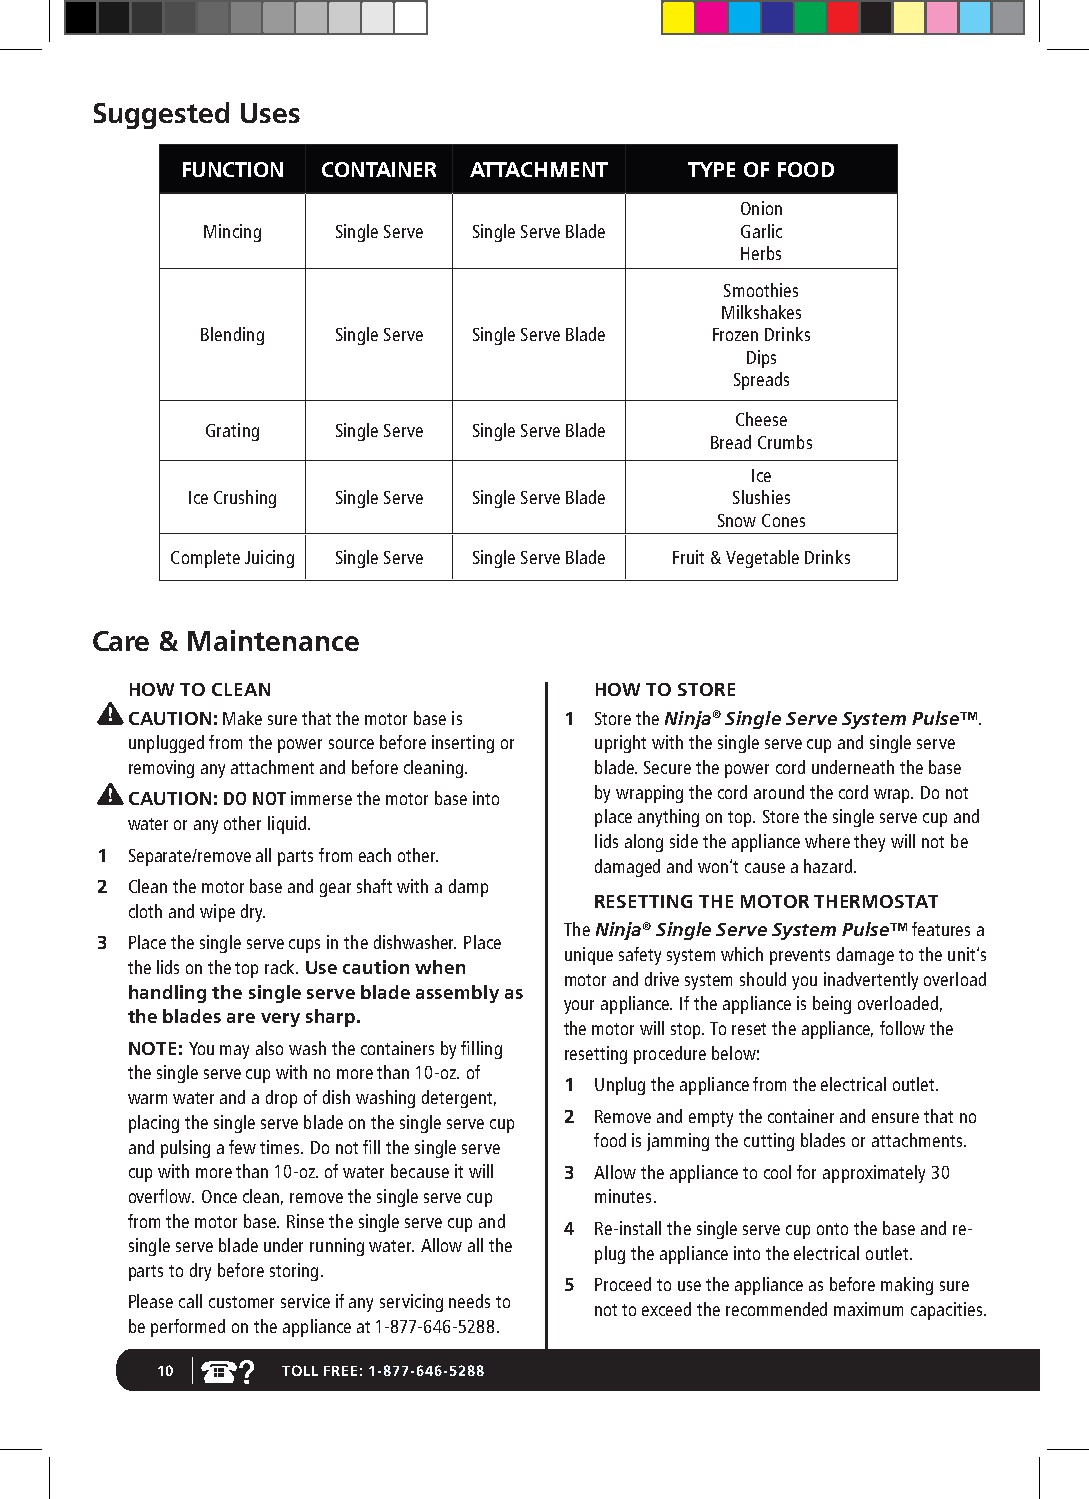  Describe the element at coordinates (761, 253) in the screenshot. I see `Herbs` at that location.
